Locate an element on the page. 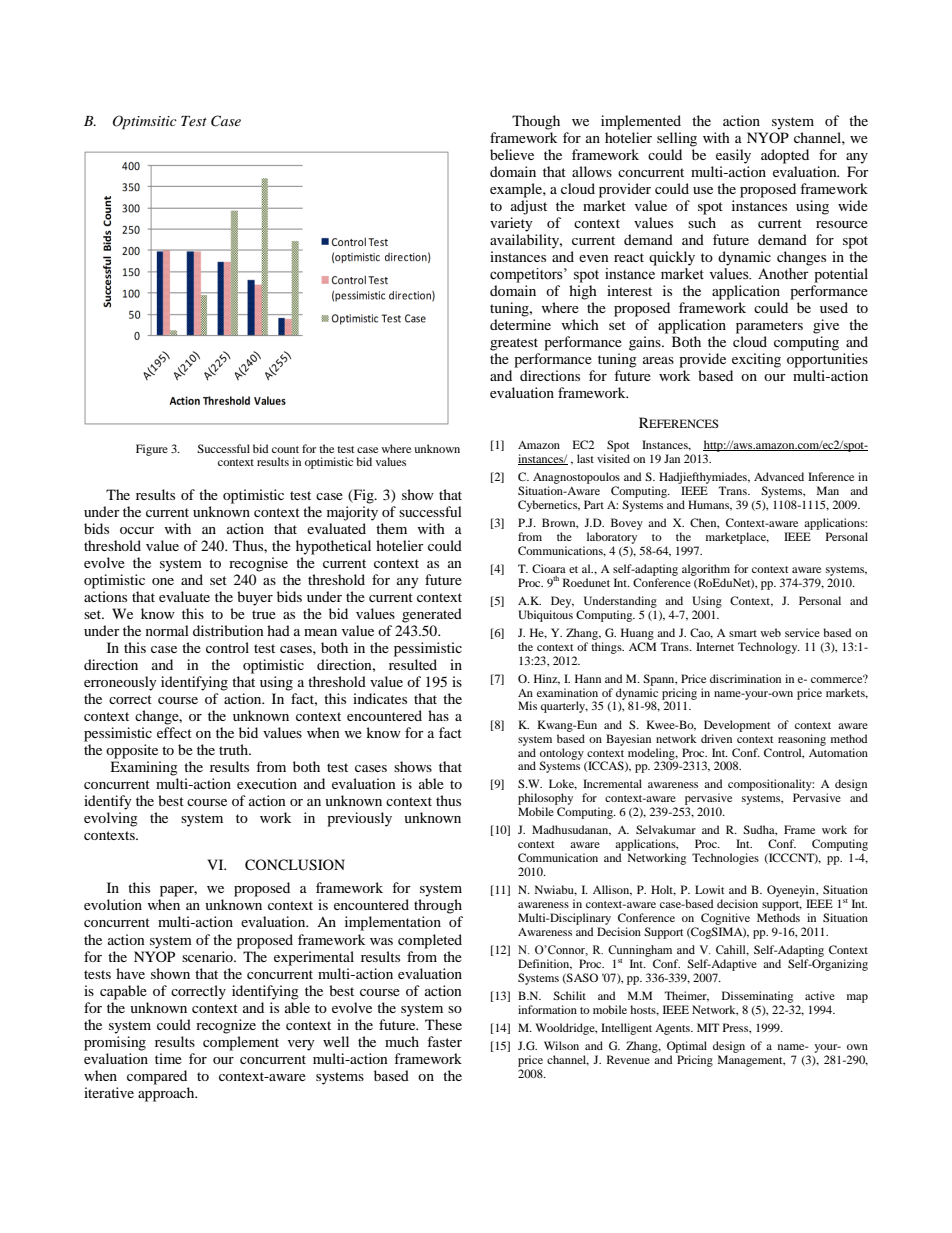  reasoning is located at coordinates (802, 740).
